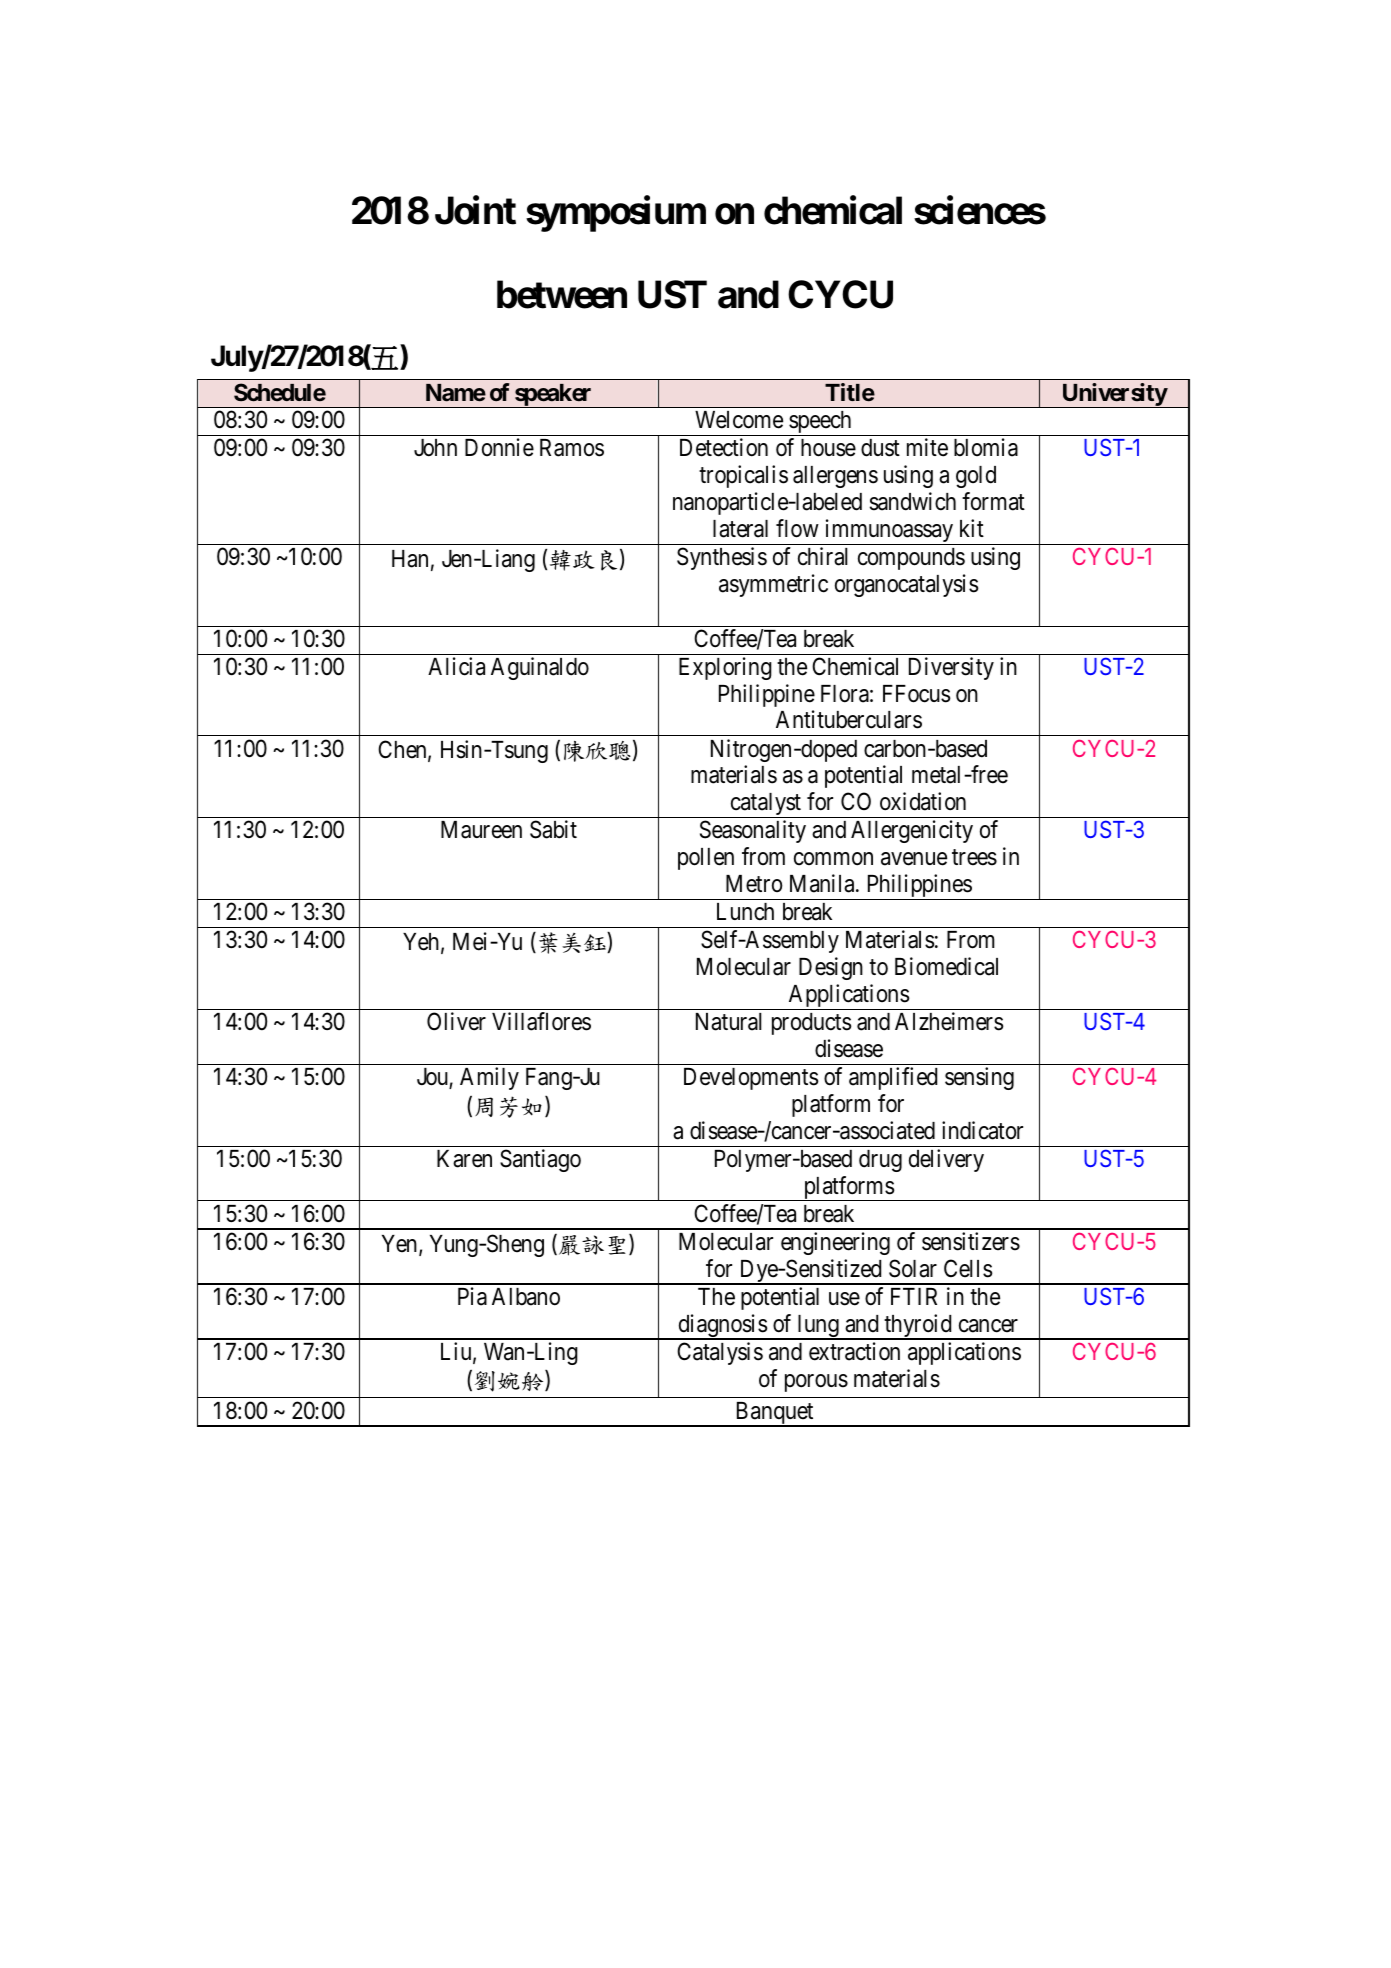 The width and height of the screenshot is (1391, 1968). I want to click on oxidation, so click(923, 801).
